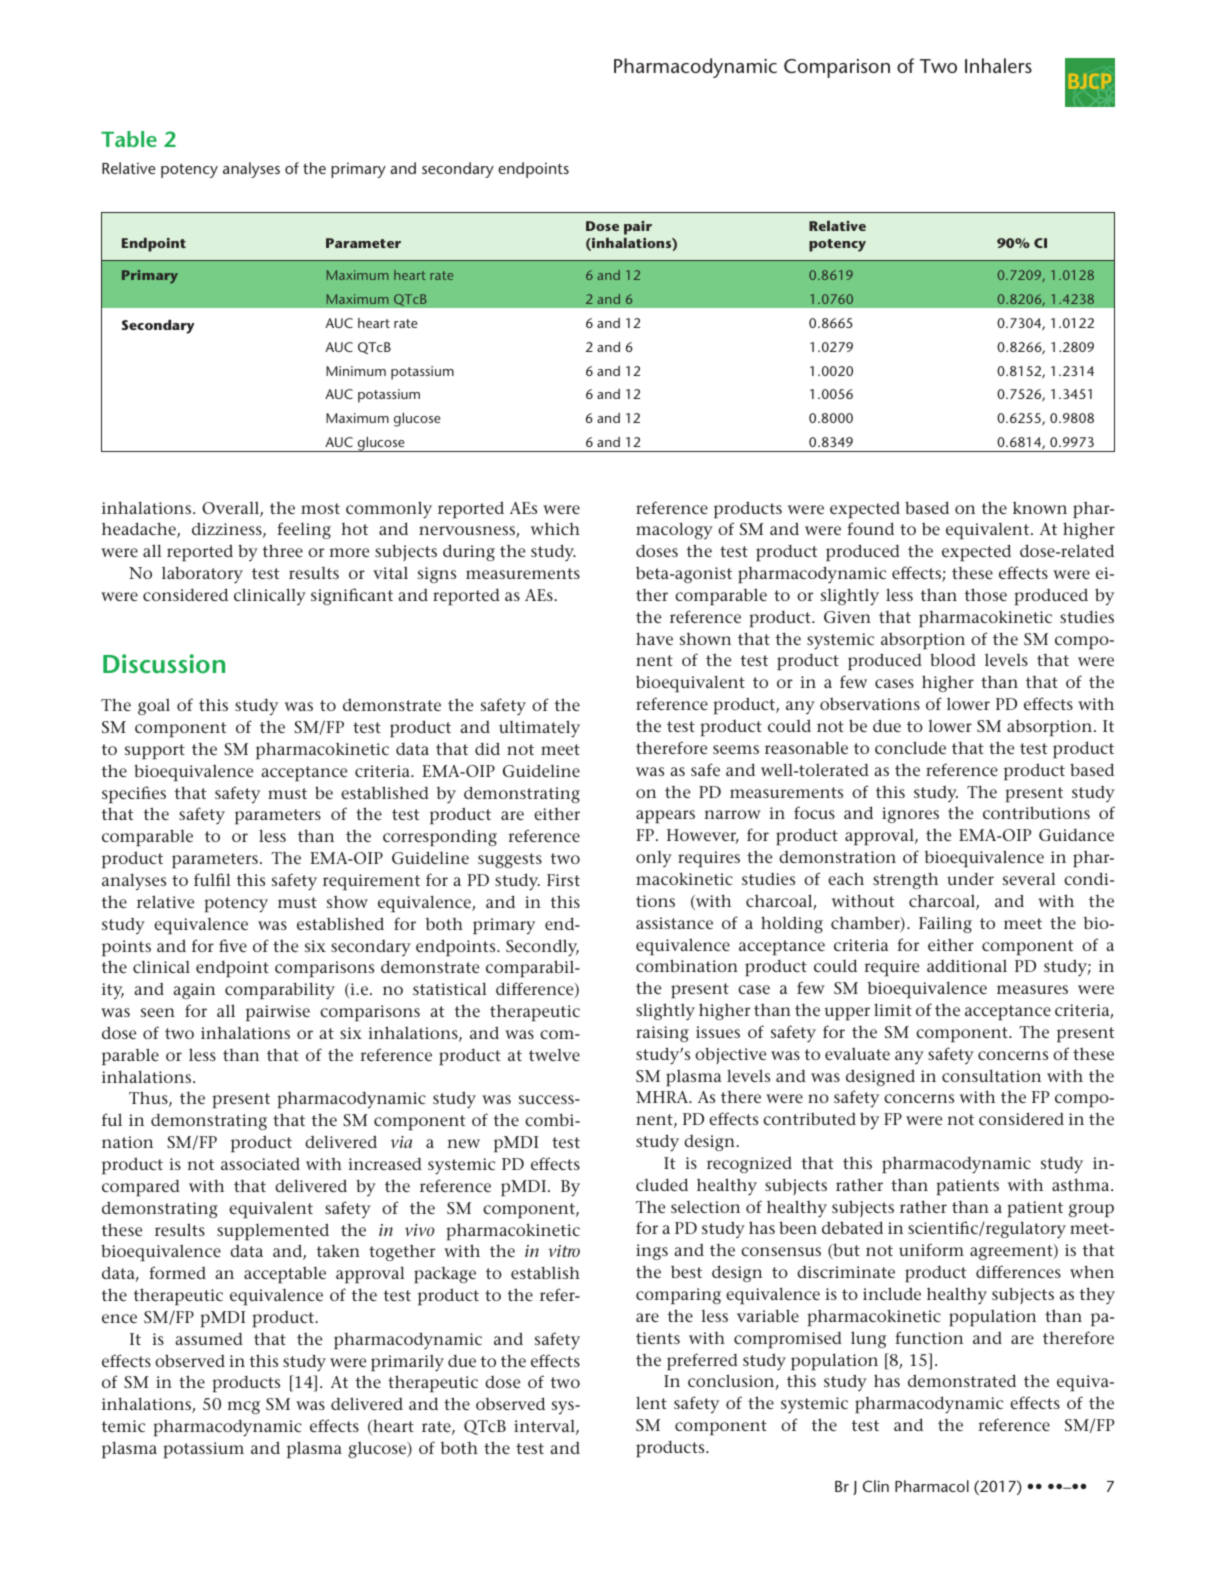 This screenshot has width=1216, height=1573. What do you see at coordinates (967, 965) in the screenshot?
I see `additional` at bounding box center [967, 965].
